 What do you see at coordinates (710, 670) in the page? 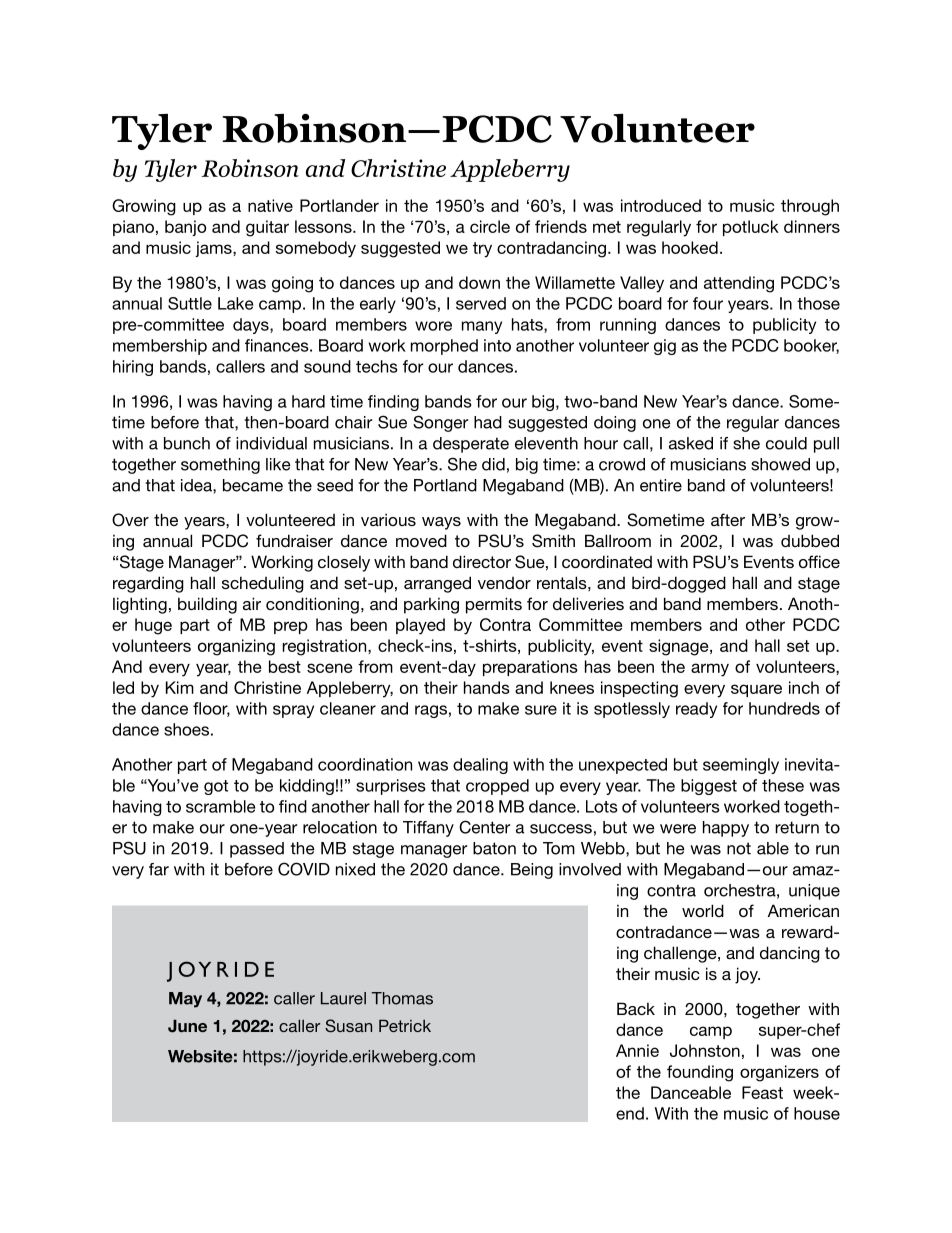
I see `army` at bounding box center [710, 670].
